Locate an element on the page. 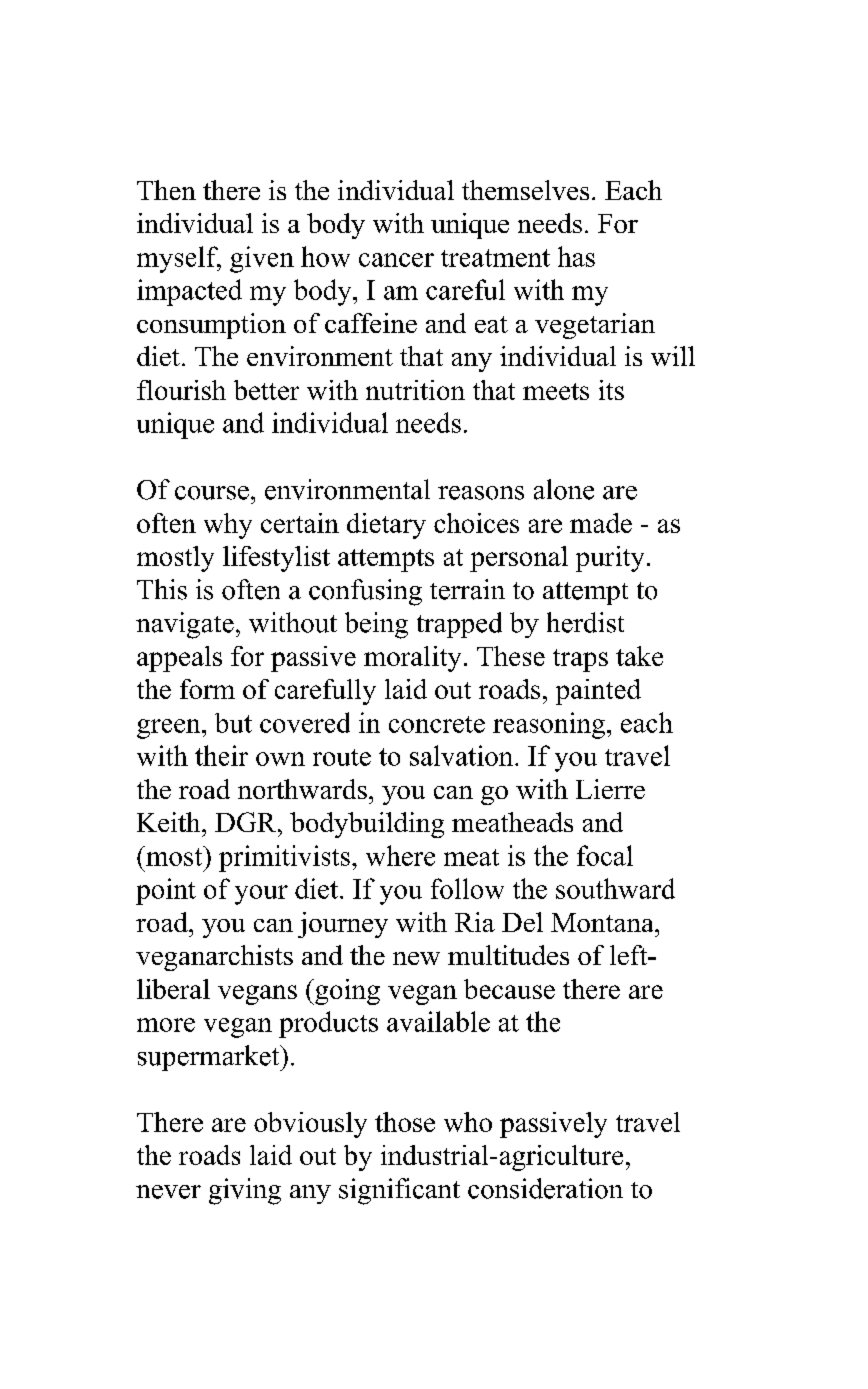 The height and width of the page is (1389, 868). has is located at coordinates (576, 256).
